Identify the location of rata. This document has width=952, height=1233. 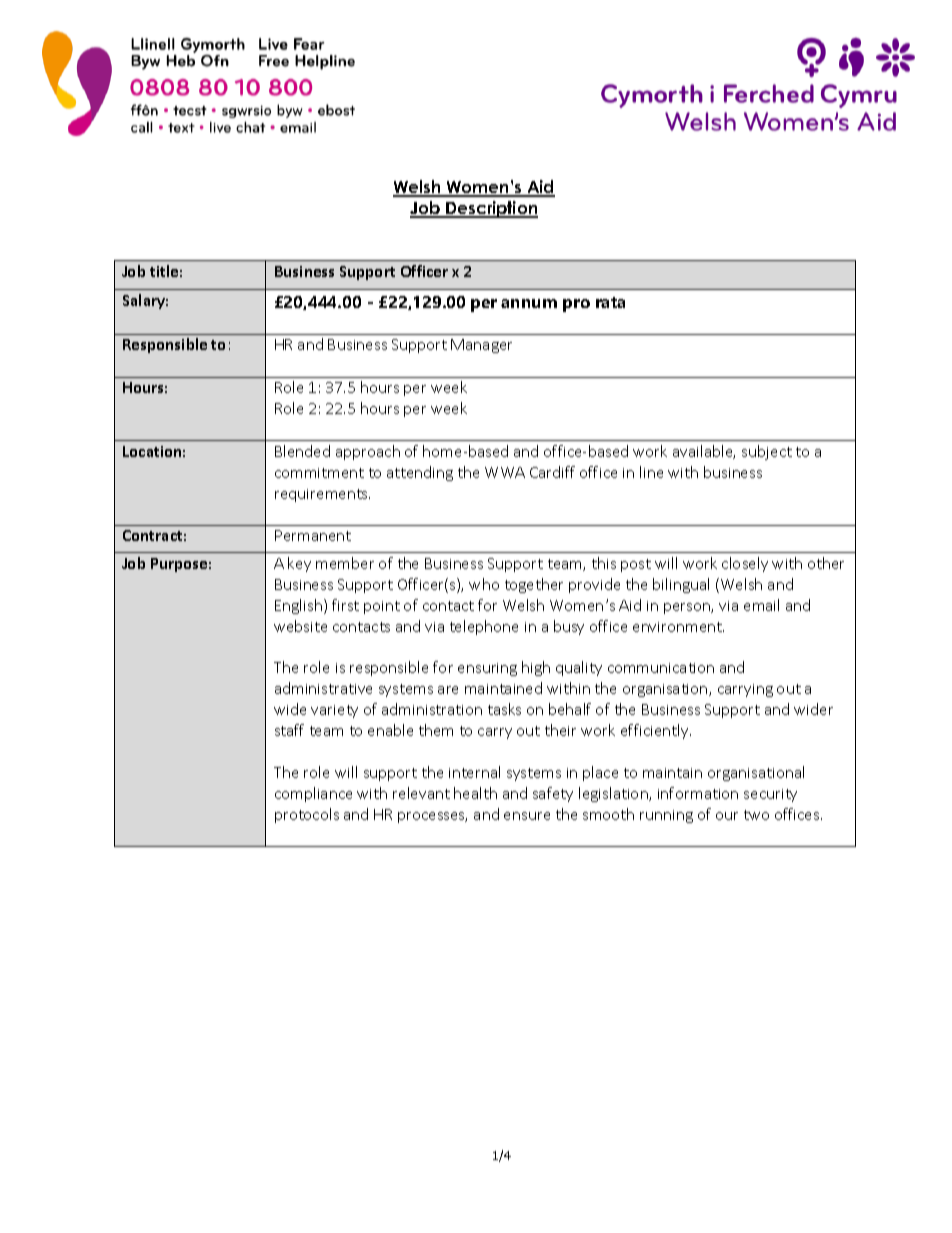
(610, 302).
